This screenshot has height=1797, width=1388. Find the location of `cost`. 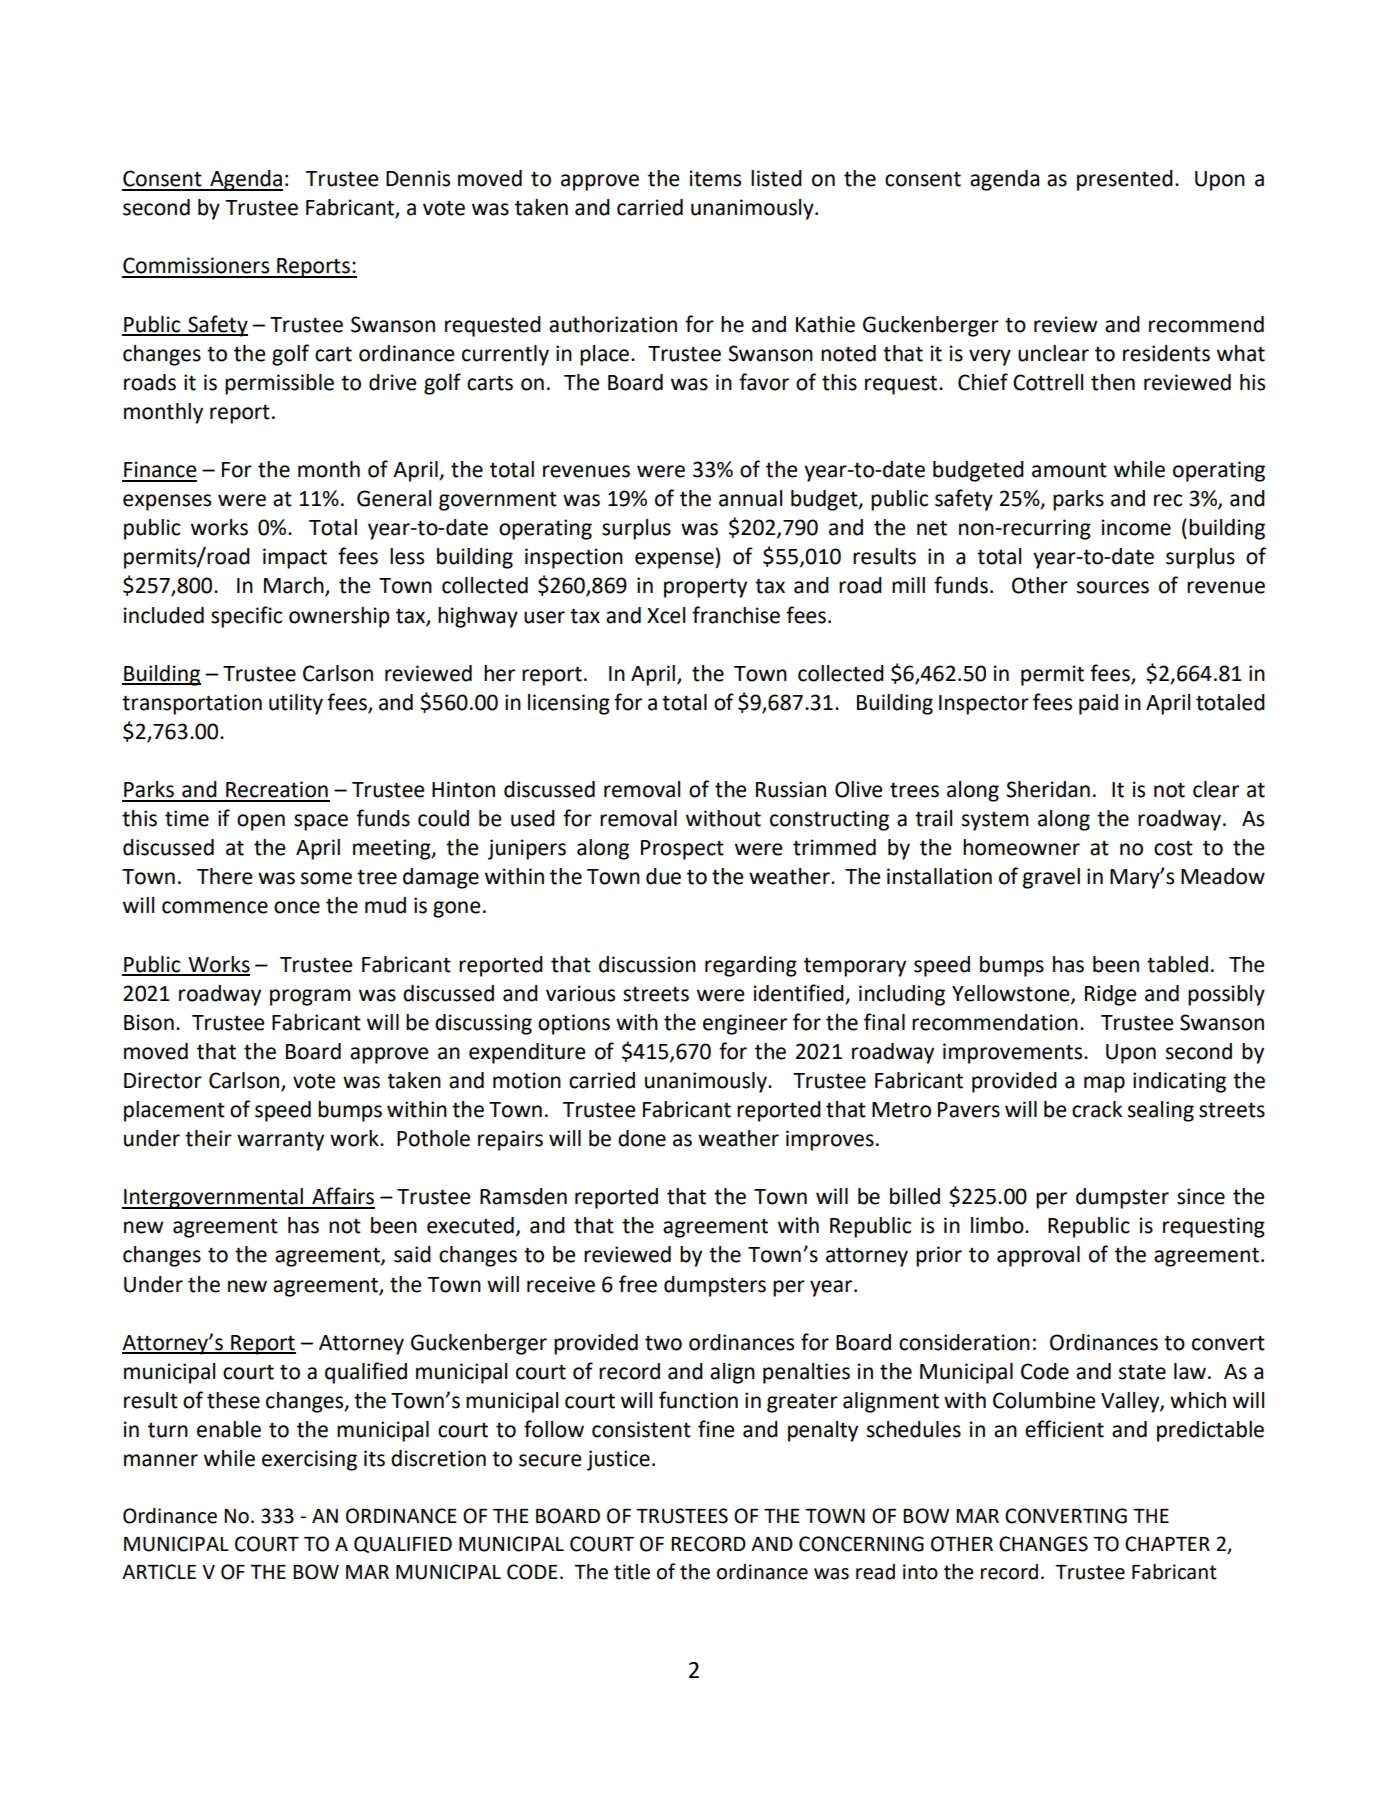

cost is located at coordinates (1173, 848).
